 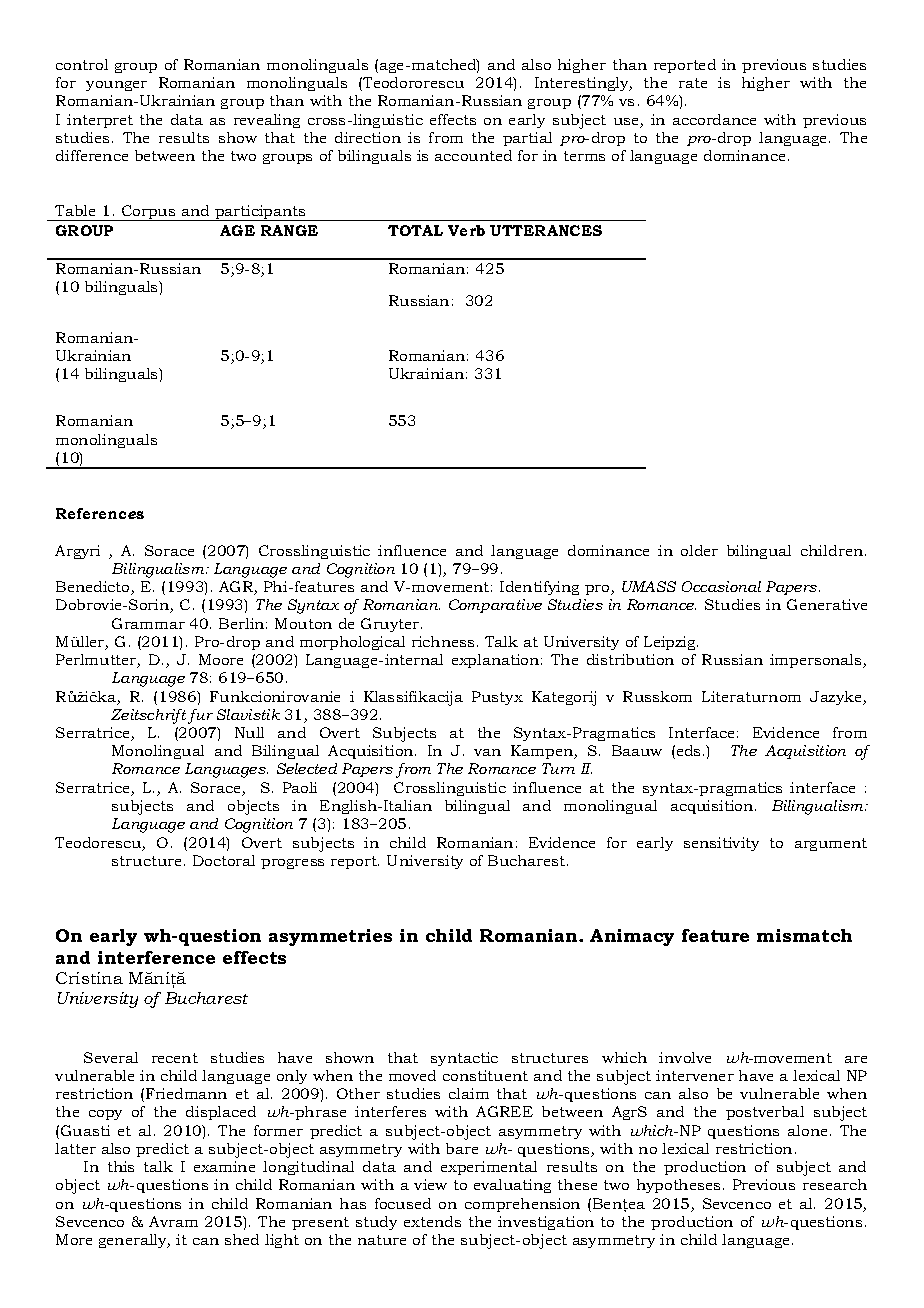 I want to click on older, so click(x=699, y=550).
